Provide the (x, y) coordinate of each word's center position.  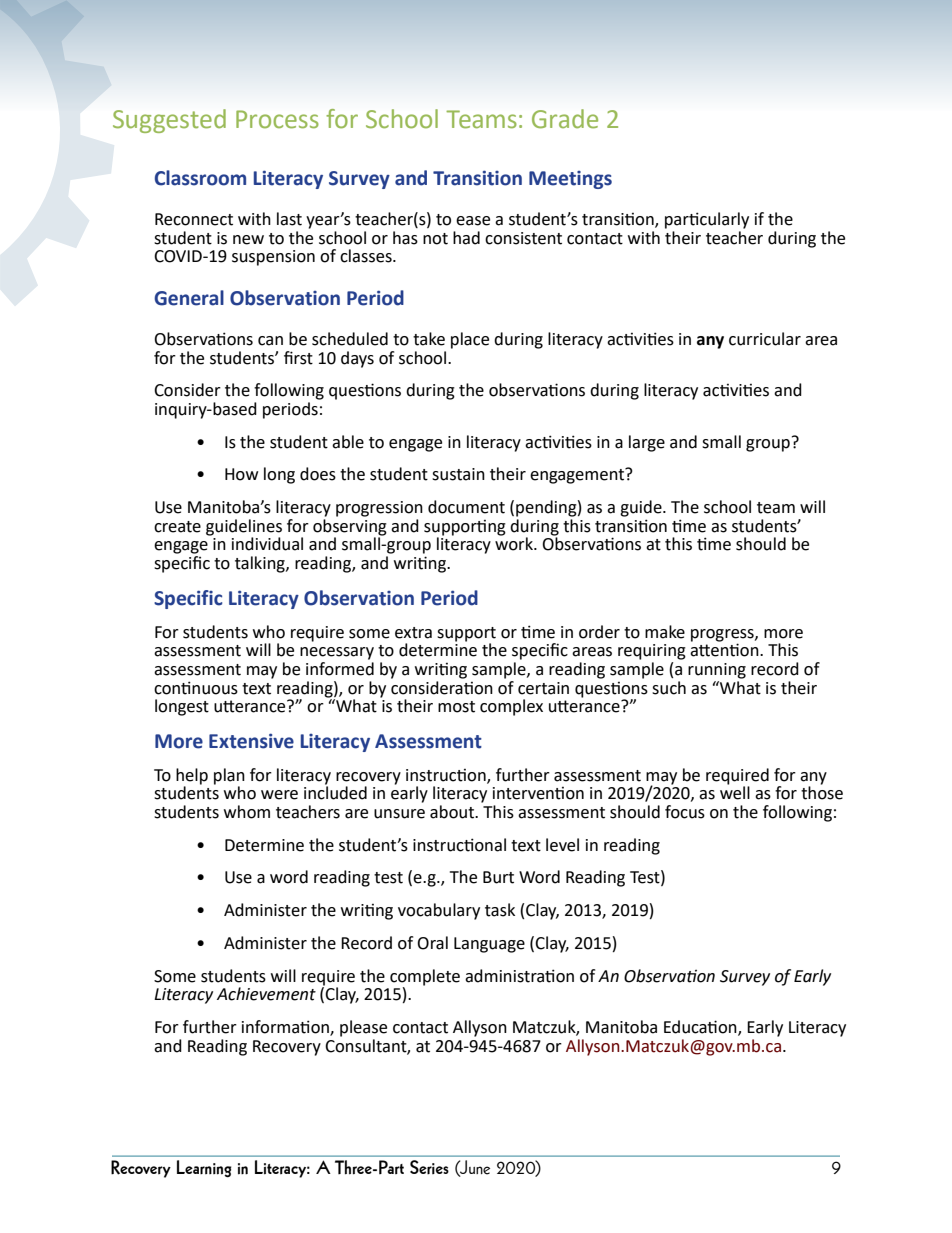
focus (685, 812)
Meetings (570, 180)
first (298, 358)
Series (429, 1167)
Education (701, 1028)
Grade (565, 118)
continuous (196, 688)
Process (277, 119)
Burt (498, 877)
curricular (765, 339)
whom (247, 812)
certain (543, 688)
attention (725, 649)
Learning (204, 1168)
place (470, 340)
